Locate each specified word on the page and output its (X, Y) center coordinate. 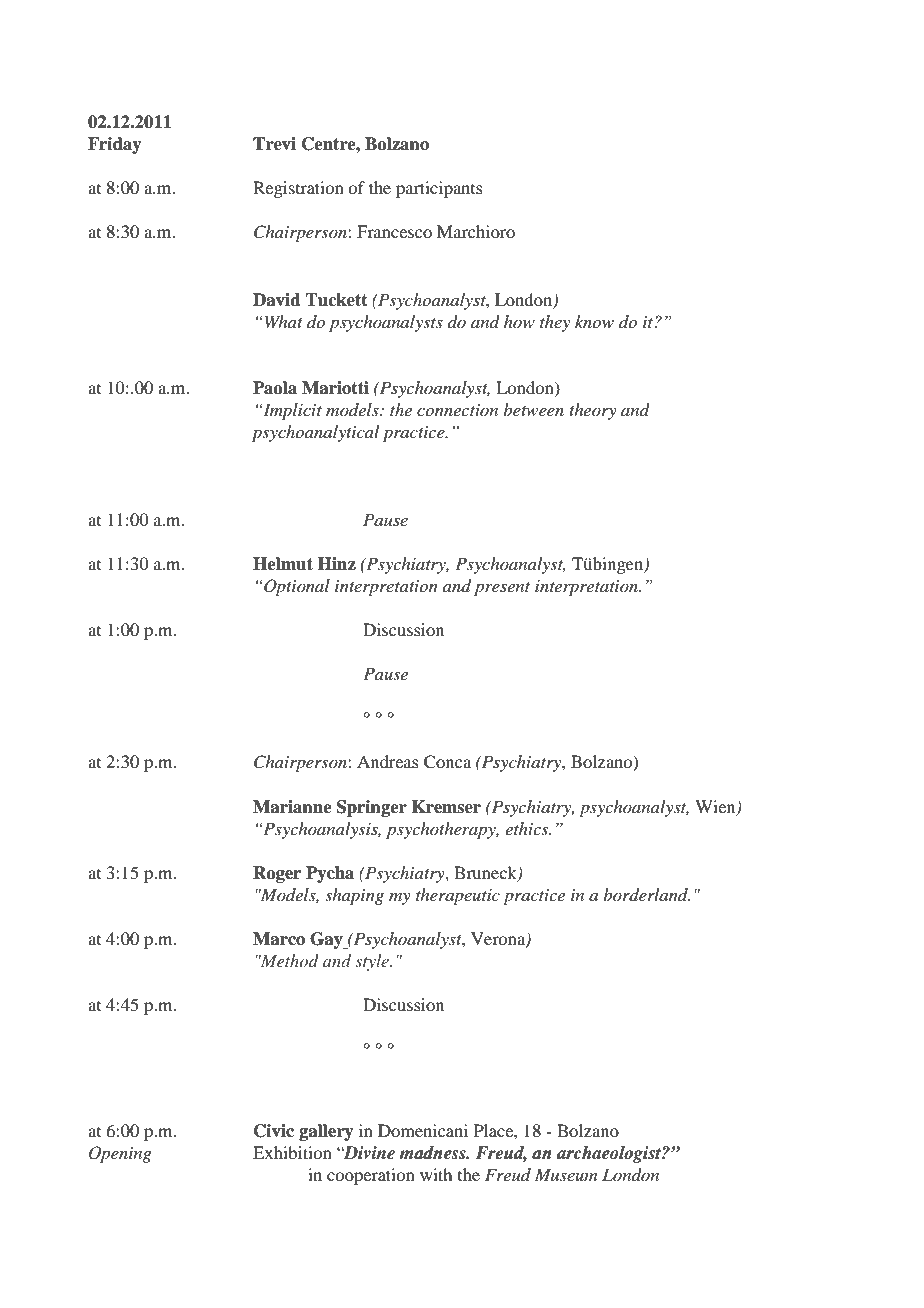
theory (593, 411)
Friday (115, 145)
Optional (297, 587)
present (502, 589)
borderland (646, 895)
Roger (277, 874)
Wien (716, 807)
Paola (275, 388)
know (594, 321)
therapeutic (458, 896)
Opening (120, 1154)
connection (457, 410)
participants (439, 189)
